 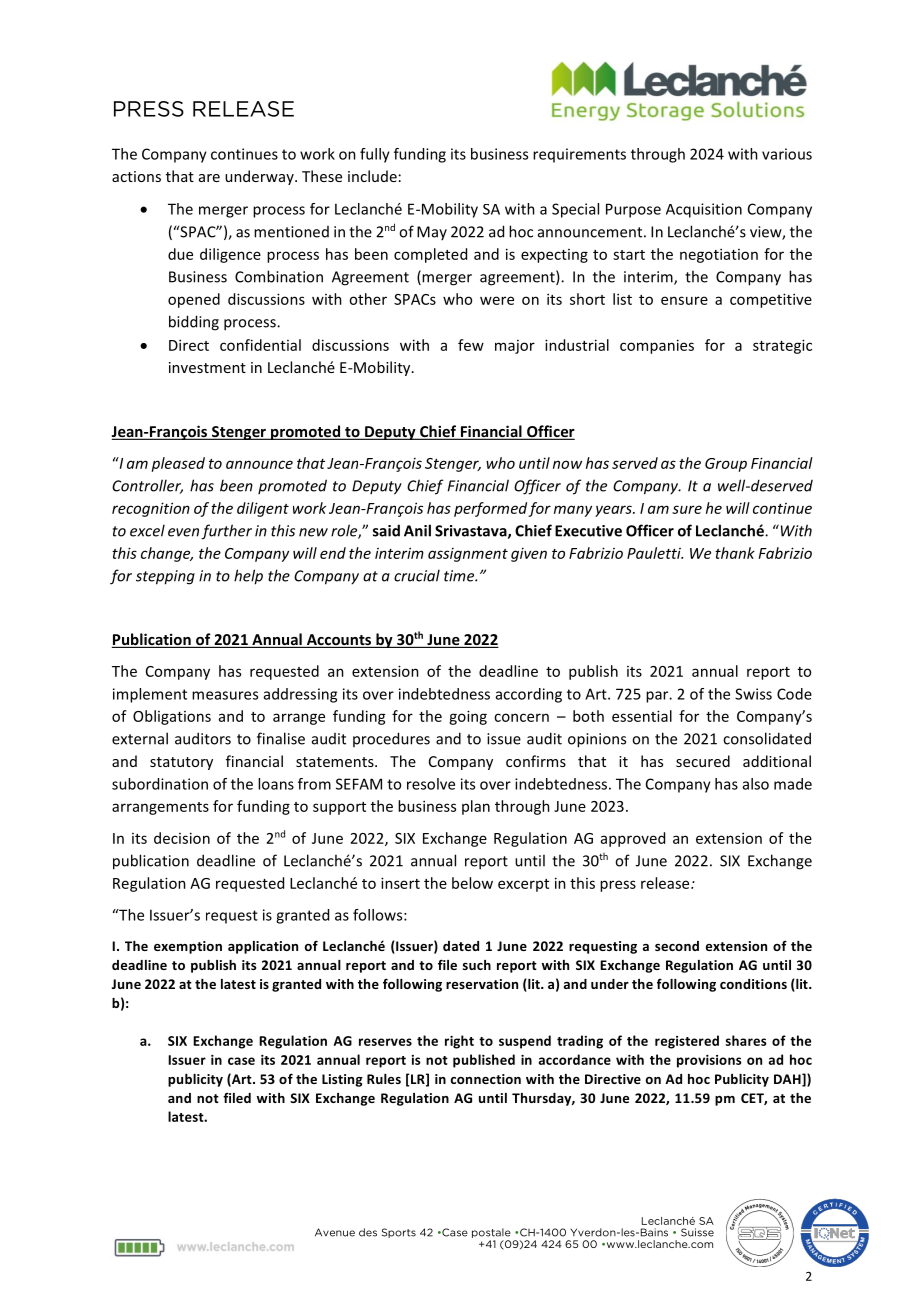 I want to click on going, so click(x=468, y=717).
